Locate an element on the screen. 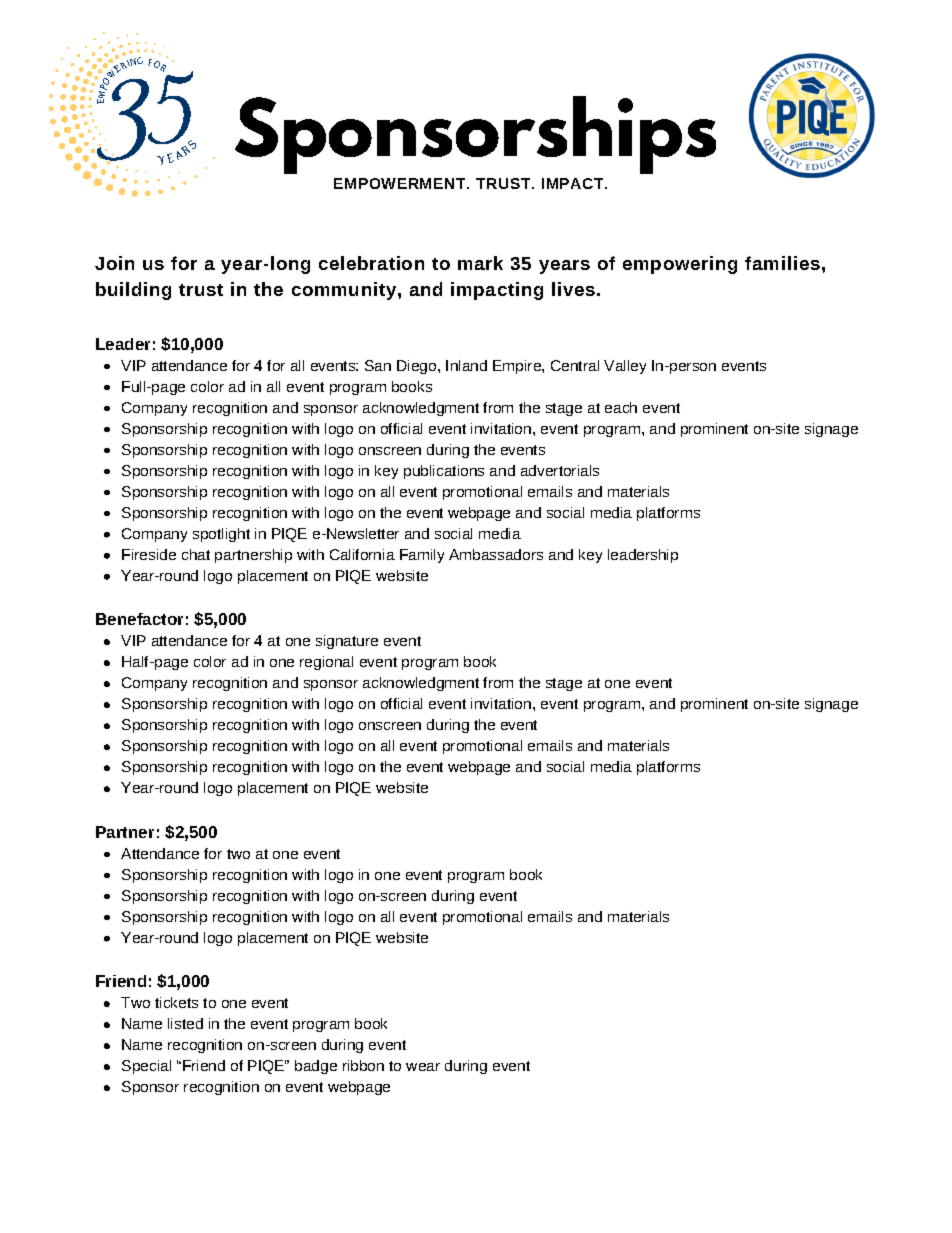  tickets is located at coordinates (176, 1002).
